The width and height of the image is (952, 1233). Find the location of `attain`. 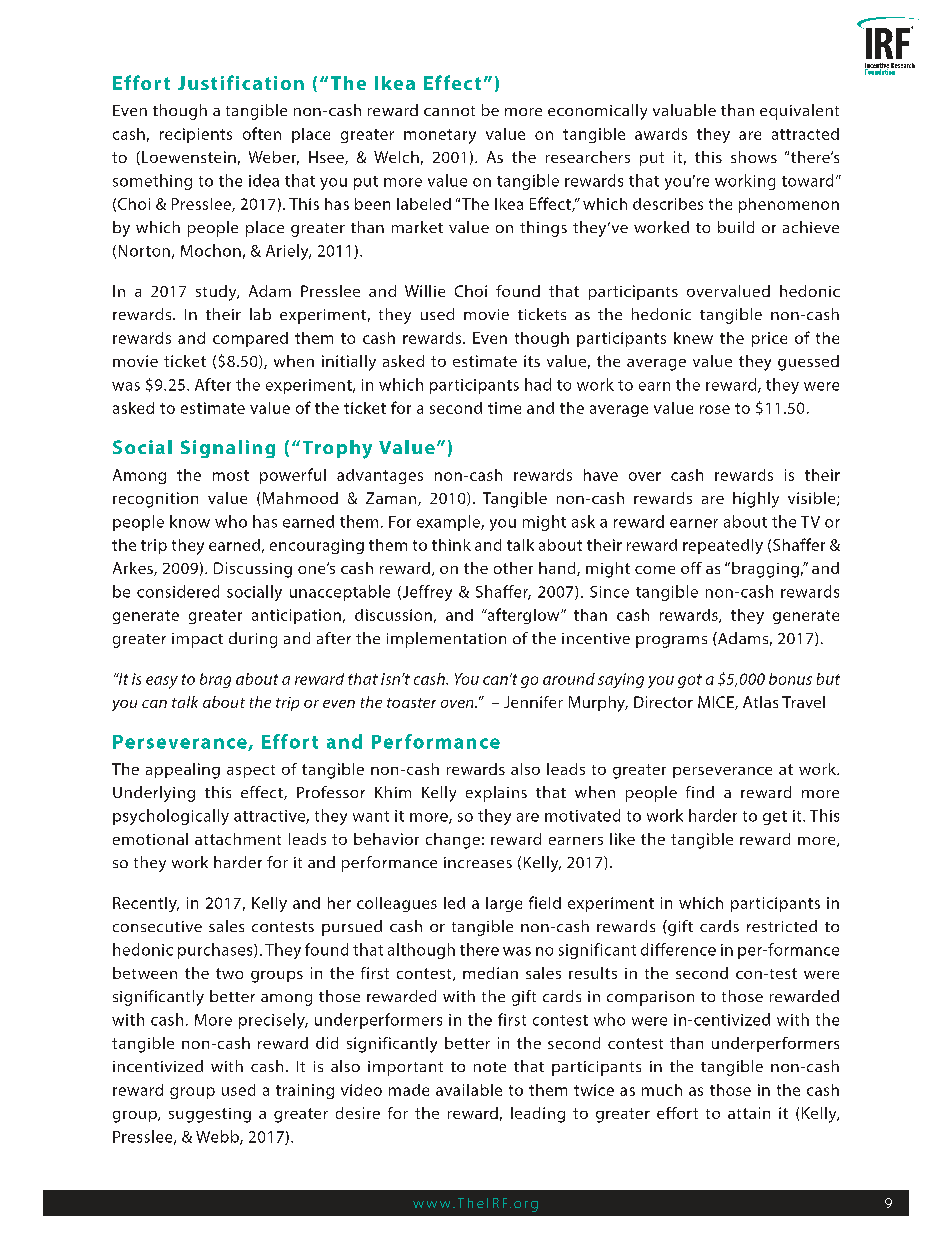

attain is located at coordinates (749, 1113).
